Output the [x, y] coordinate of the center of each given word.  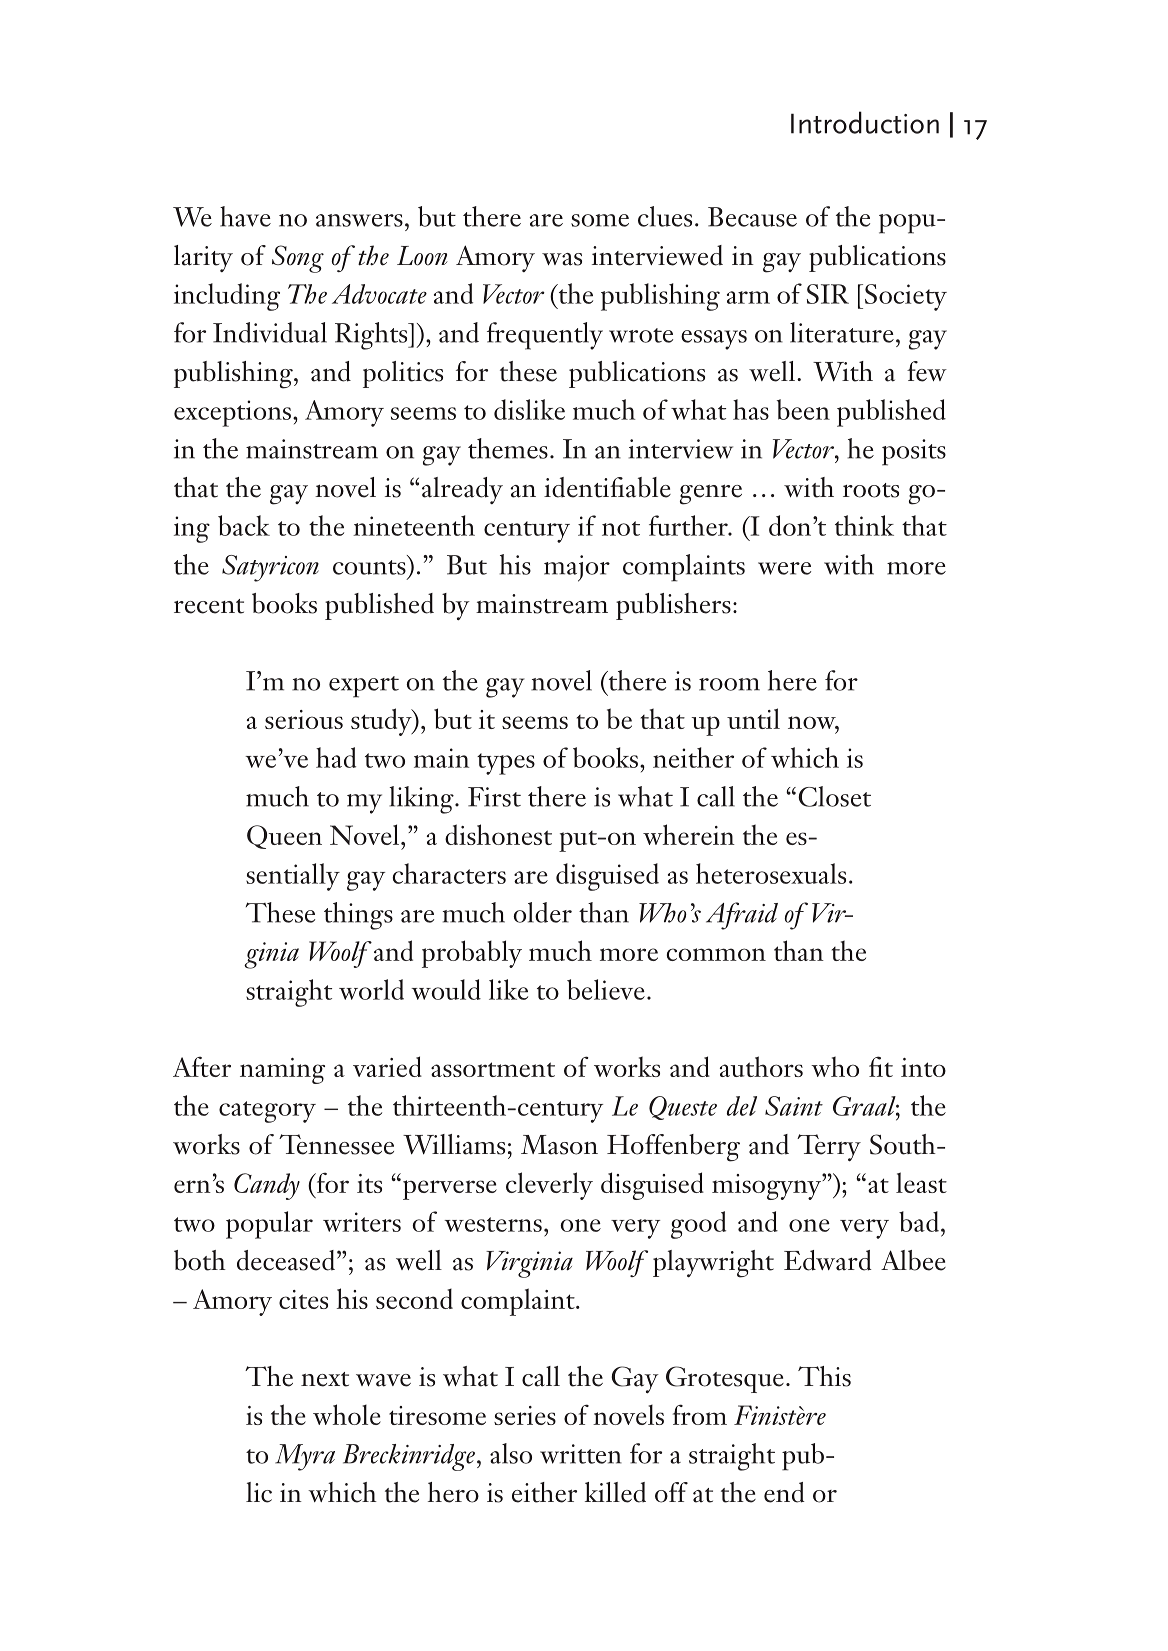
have [245, 216]
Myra [305, 1457]
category [267, 1112]
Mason [559, 1145]
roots [871, 490]
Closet [834, 796]
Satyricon [270, 568]
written [581, 1454]
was [562, 259]
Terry [829, 1148]
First [494, 797]
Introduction [865, 122]
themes [508, 448]
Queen [284, 837]
